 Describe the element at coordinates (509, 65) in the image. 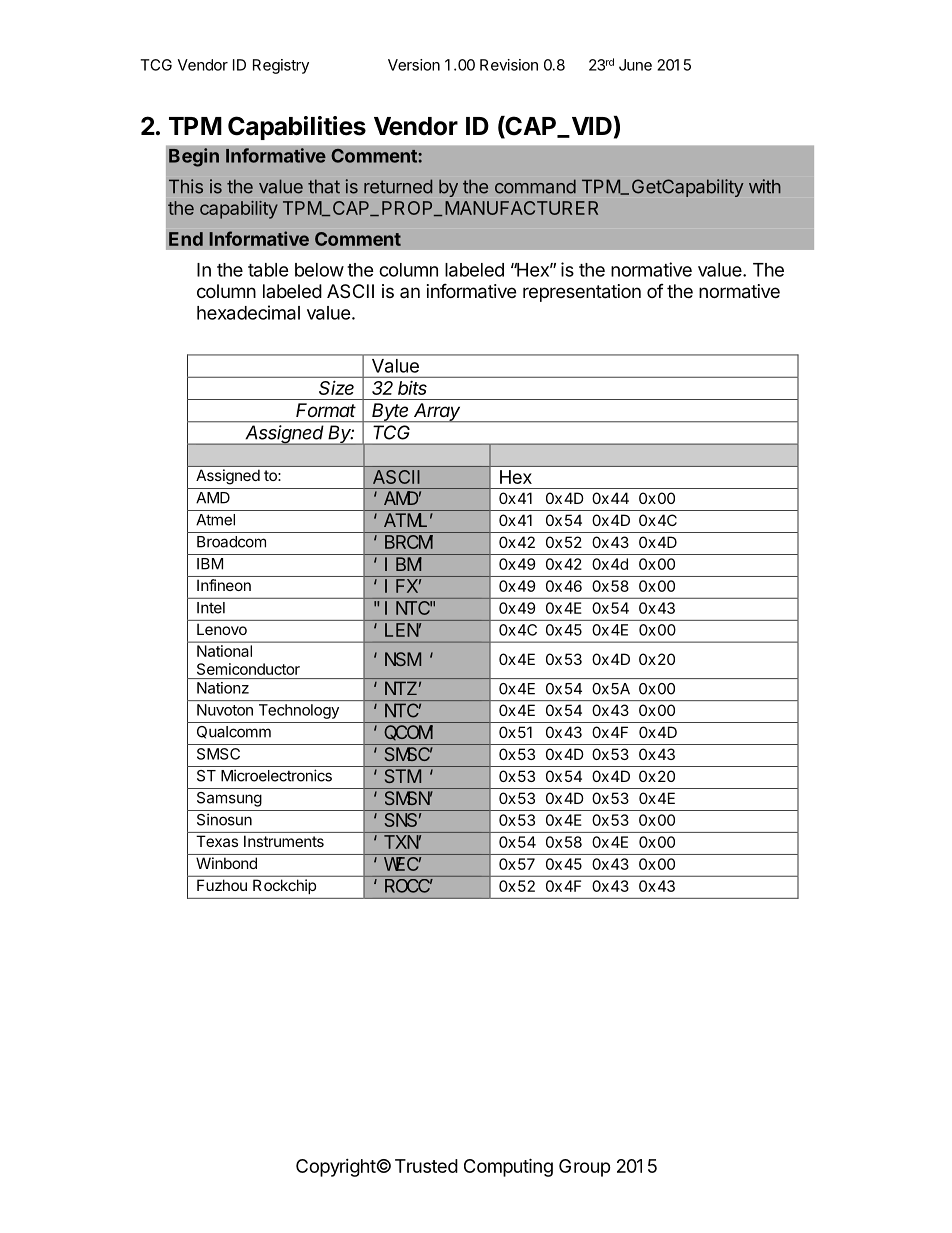

I see `Revision` at that location.
